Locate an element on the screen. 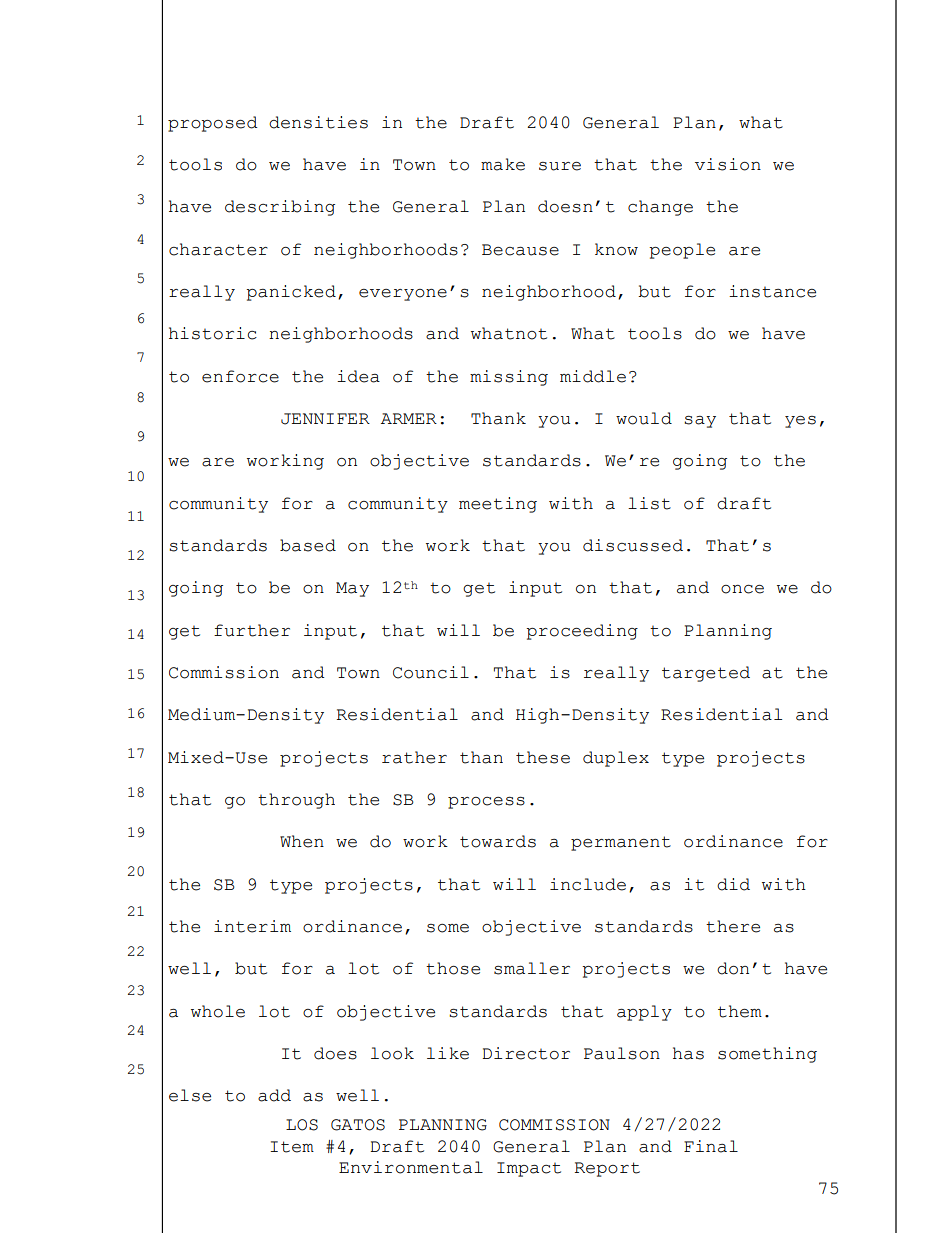  proposed is located at coordinates (213, 124).
